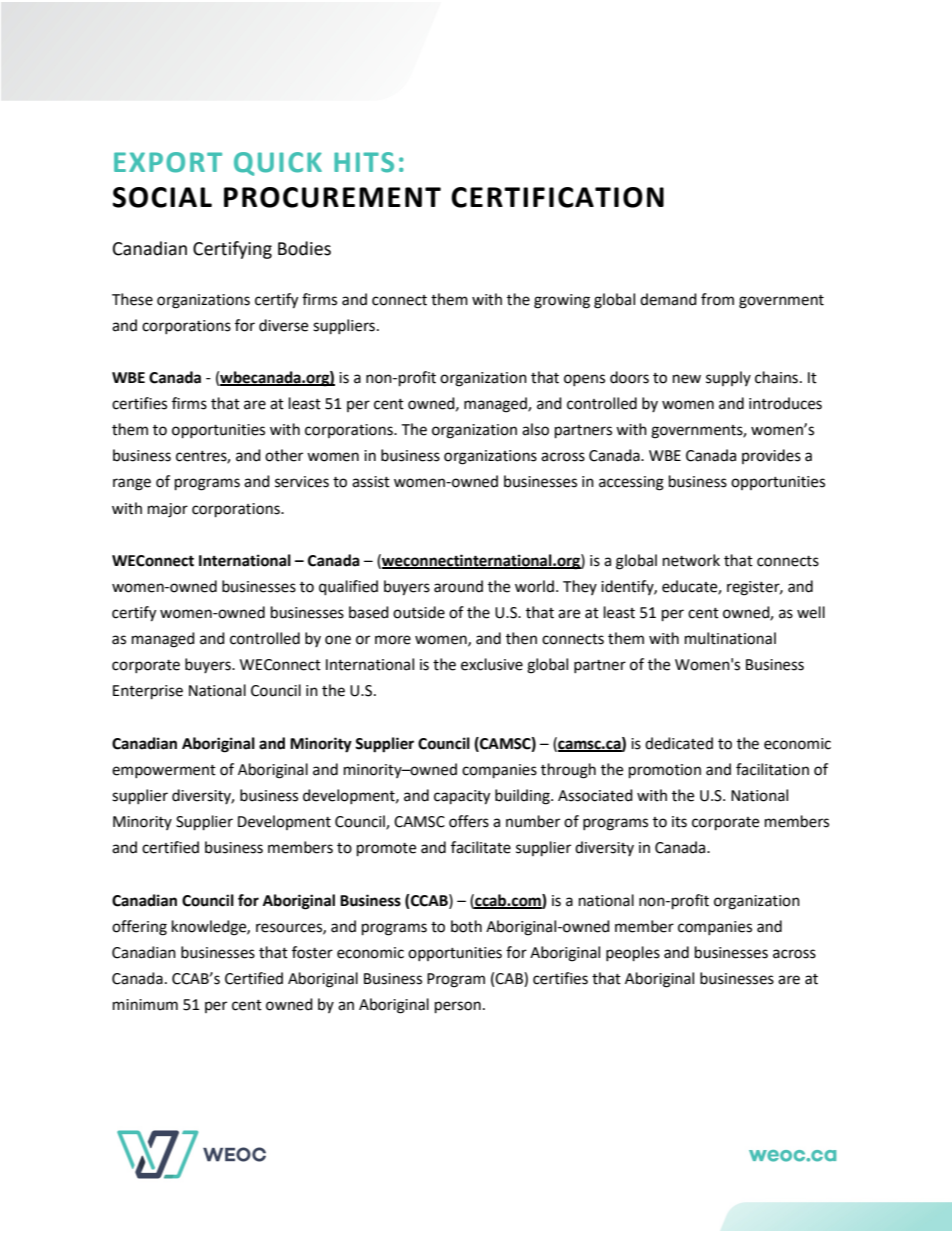  I want to click on around, so click(458, 586).
